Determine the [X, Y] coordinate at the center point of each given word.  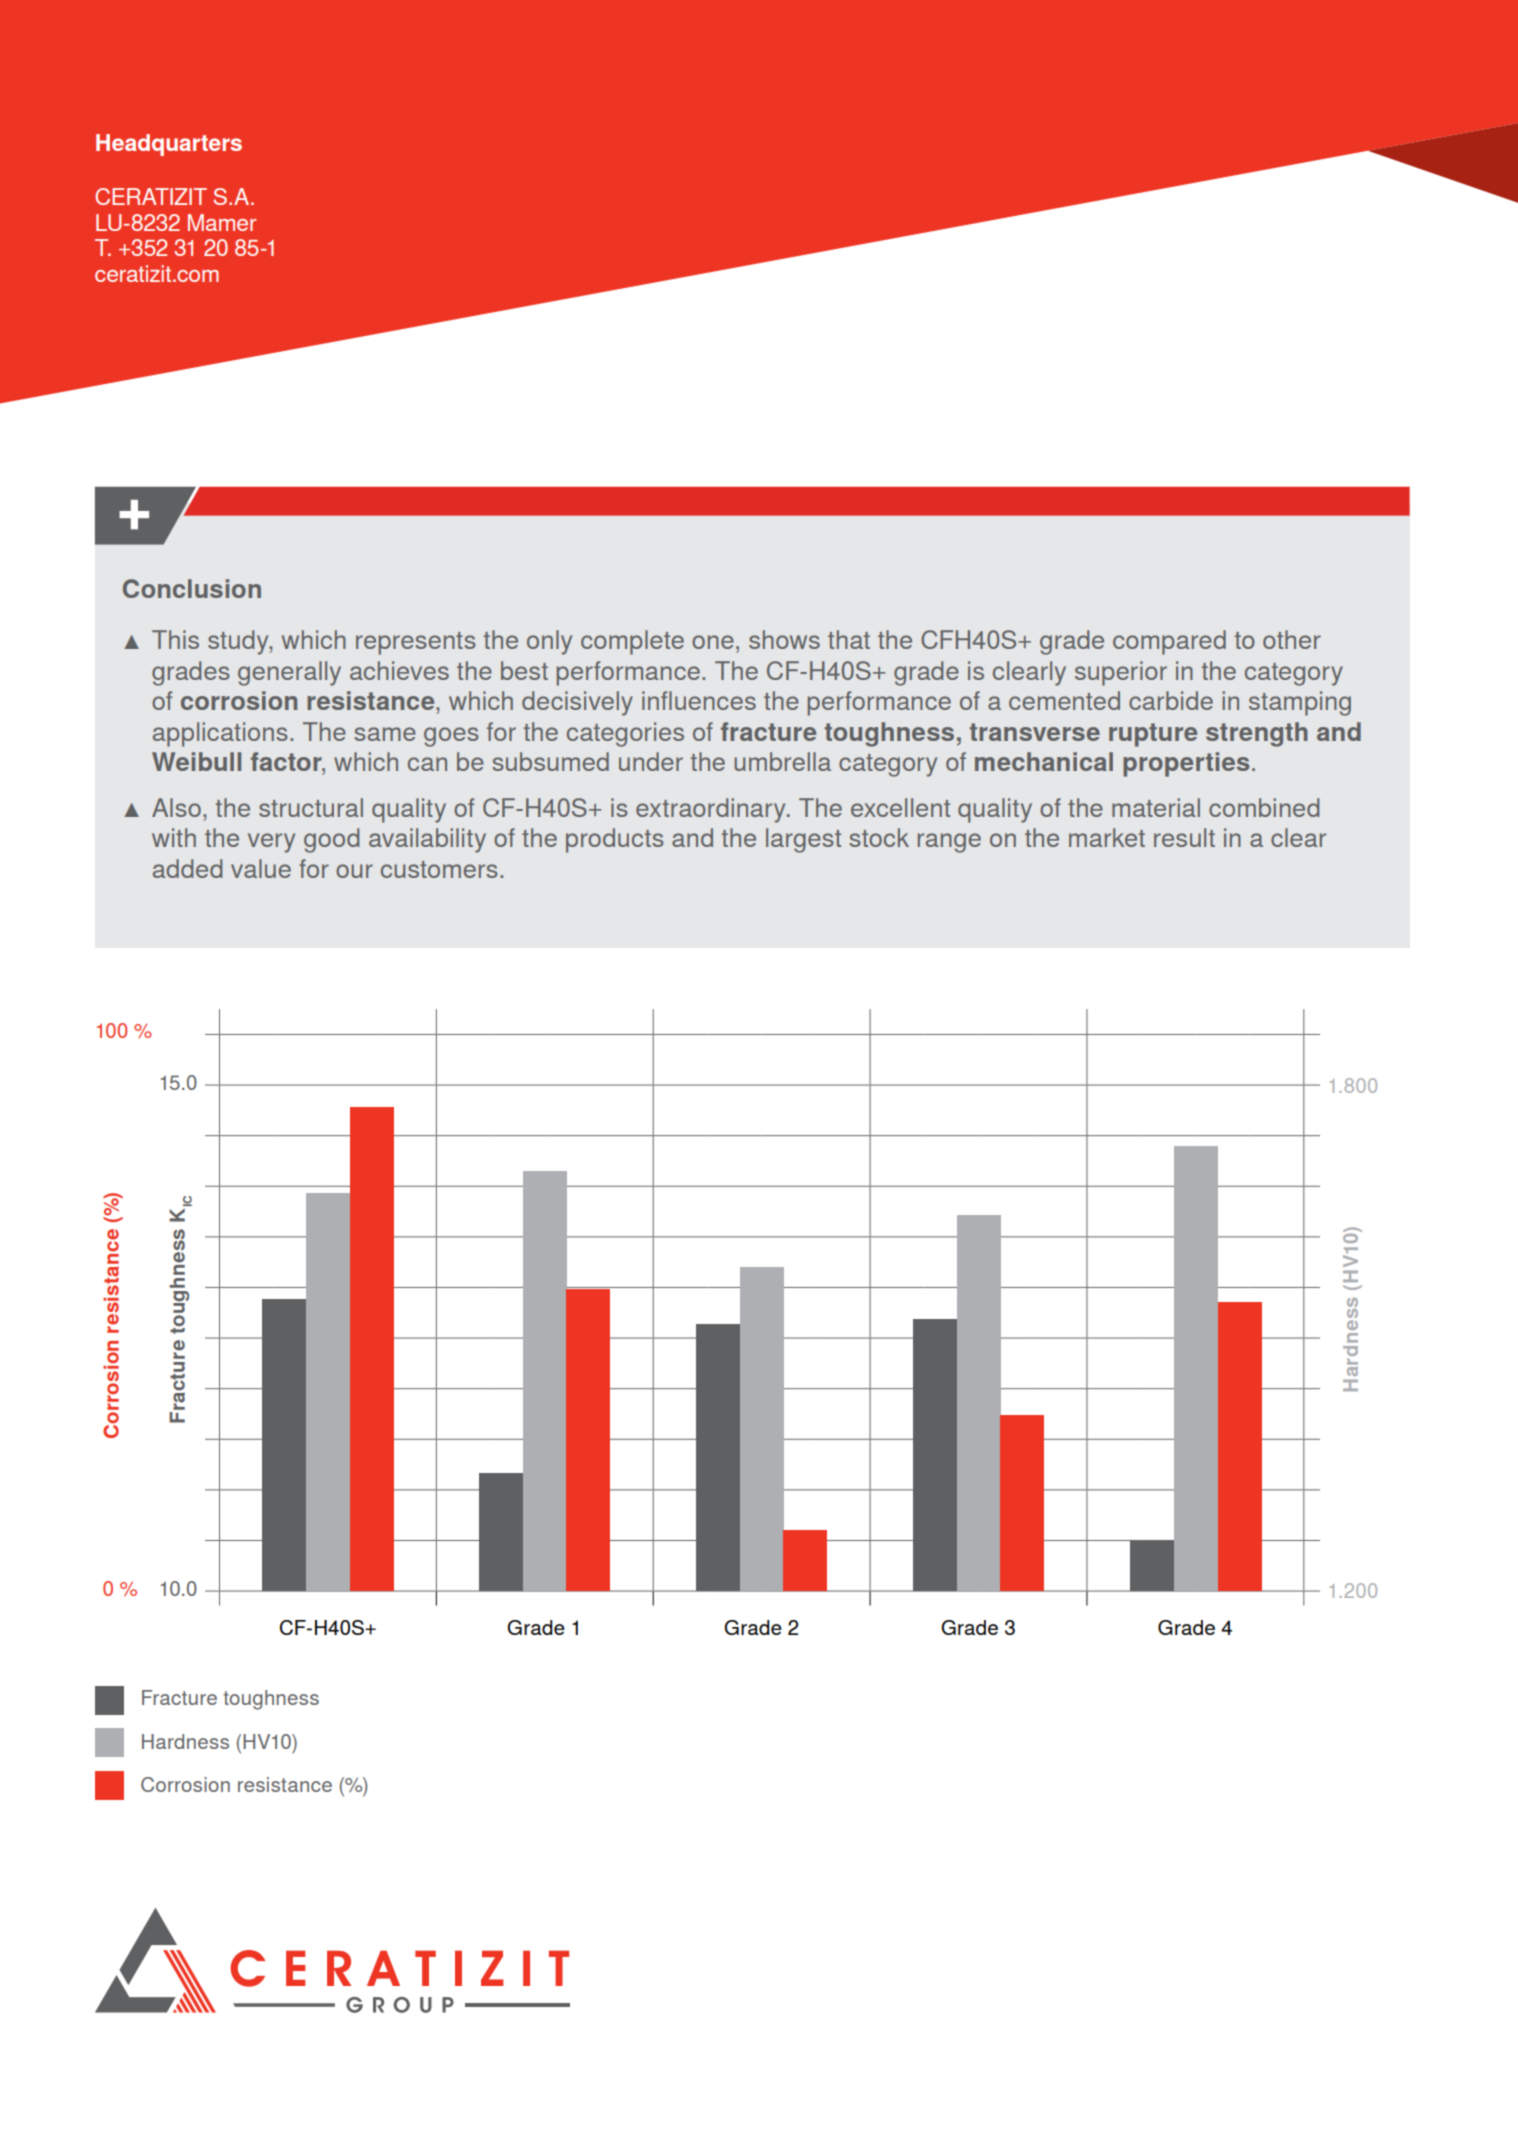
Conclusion [192, 588]
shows [784, 639]
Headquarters [169, 145]
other [1292, 639]
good [331, 840]
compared [1169, 642]
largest [803, 840]
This [175, 639]
